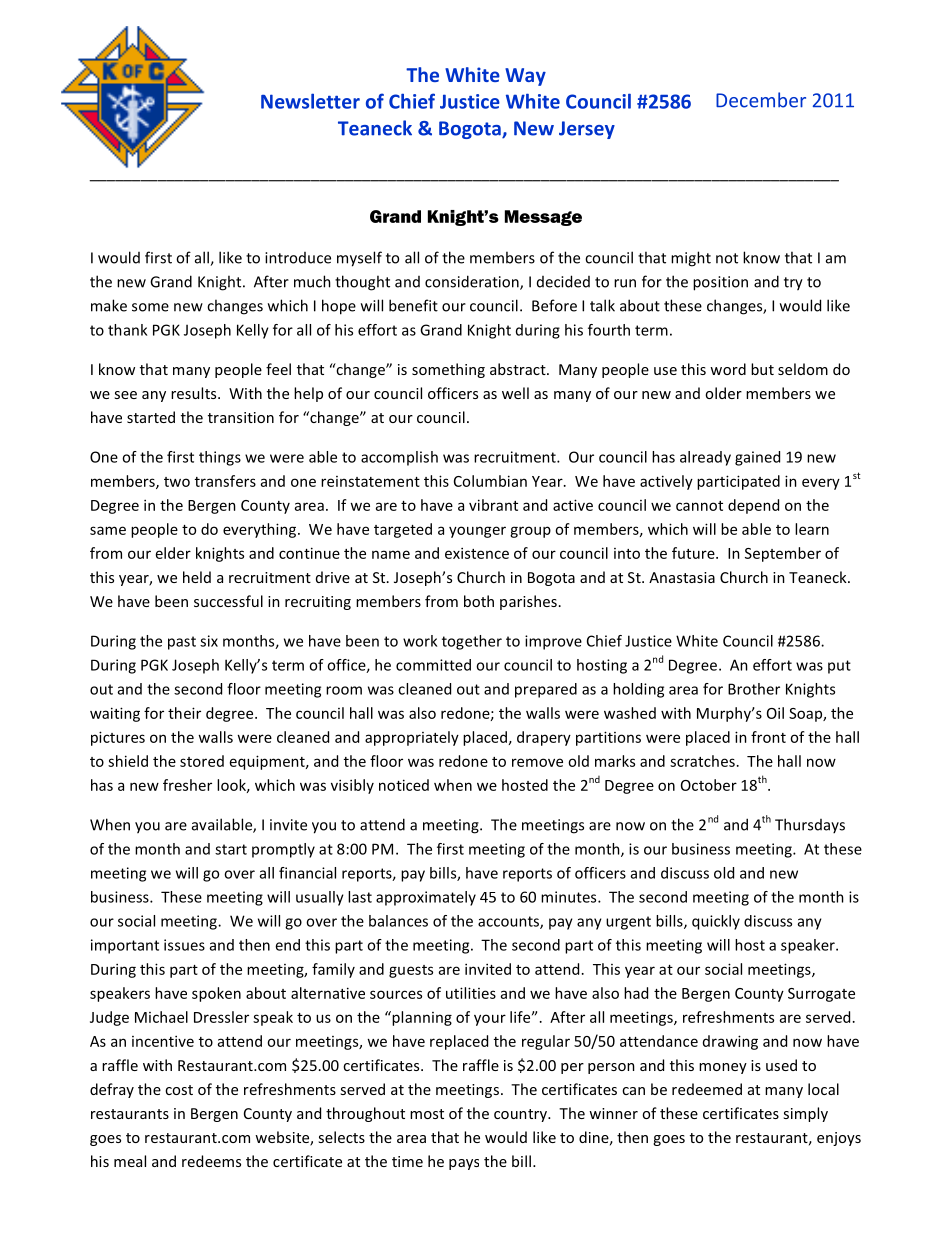 Image resolution: width=952 pixels, height=1233 pixels. What do you see at coordinates (479, 601) in the screenshot?
I see `both` at bounding box center [479, 601].
